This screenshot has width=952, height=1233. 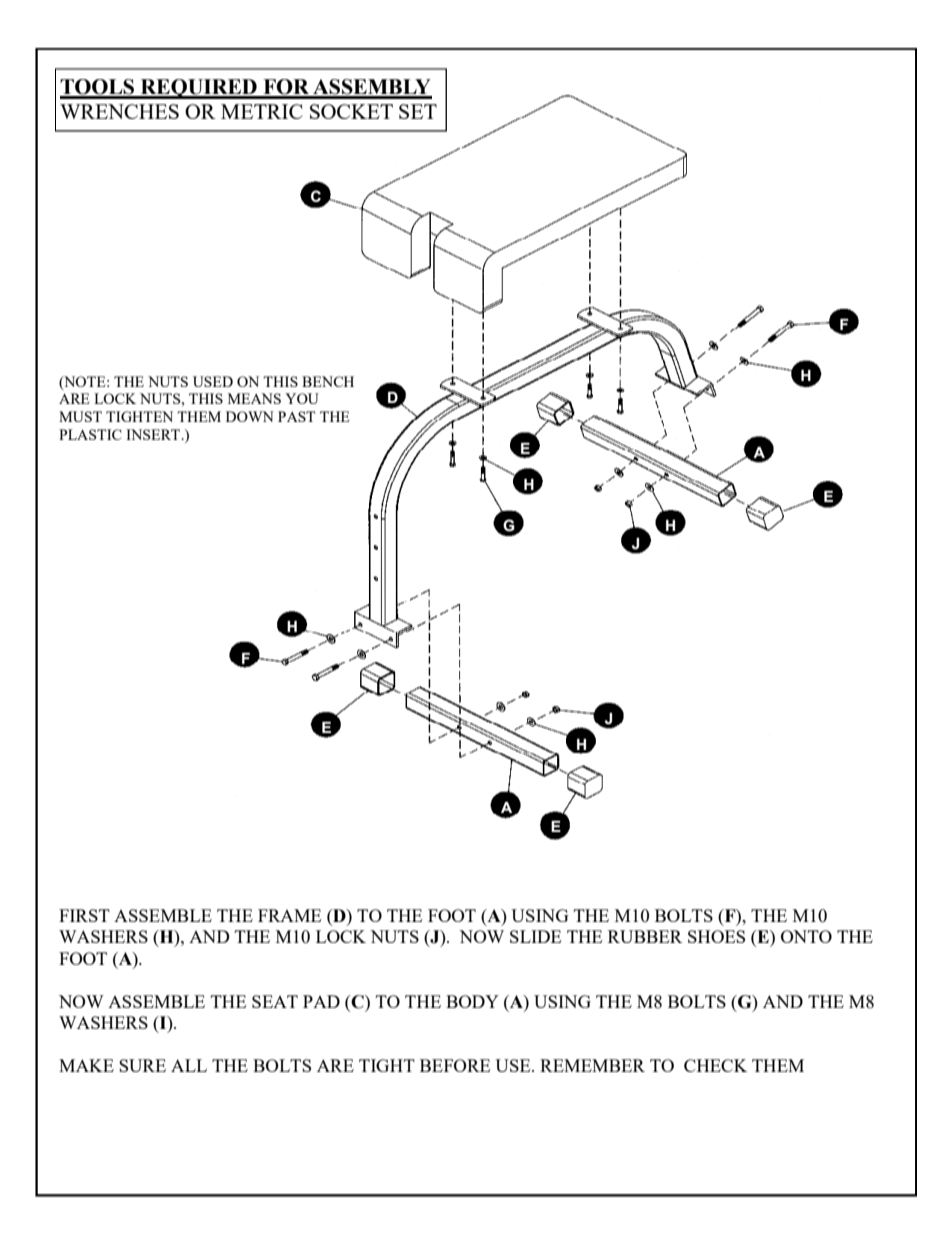 I want to click on PAST, so click(x=296, y=416).
